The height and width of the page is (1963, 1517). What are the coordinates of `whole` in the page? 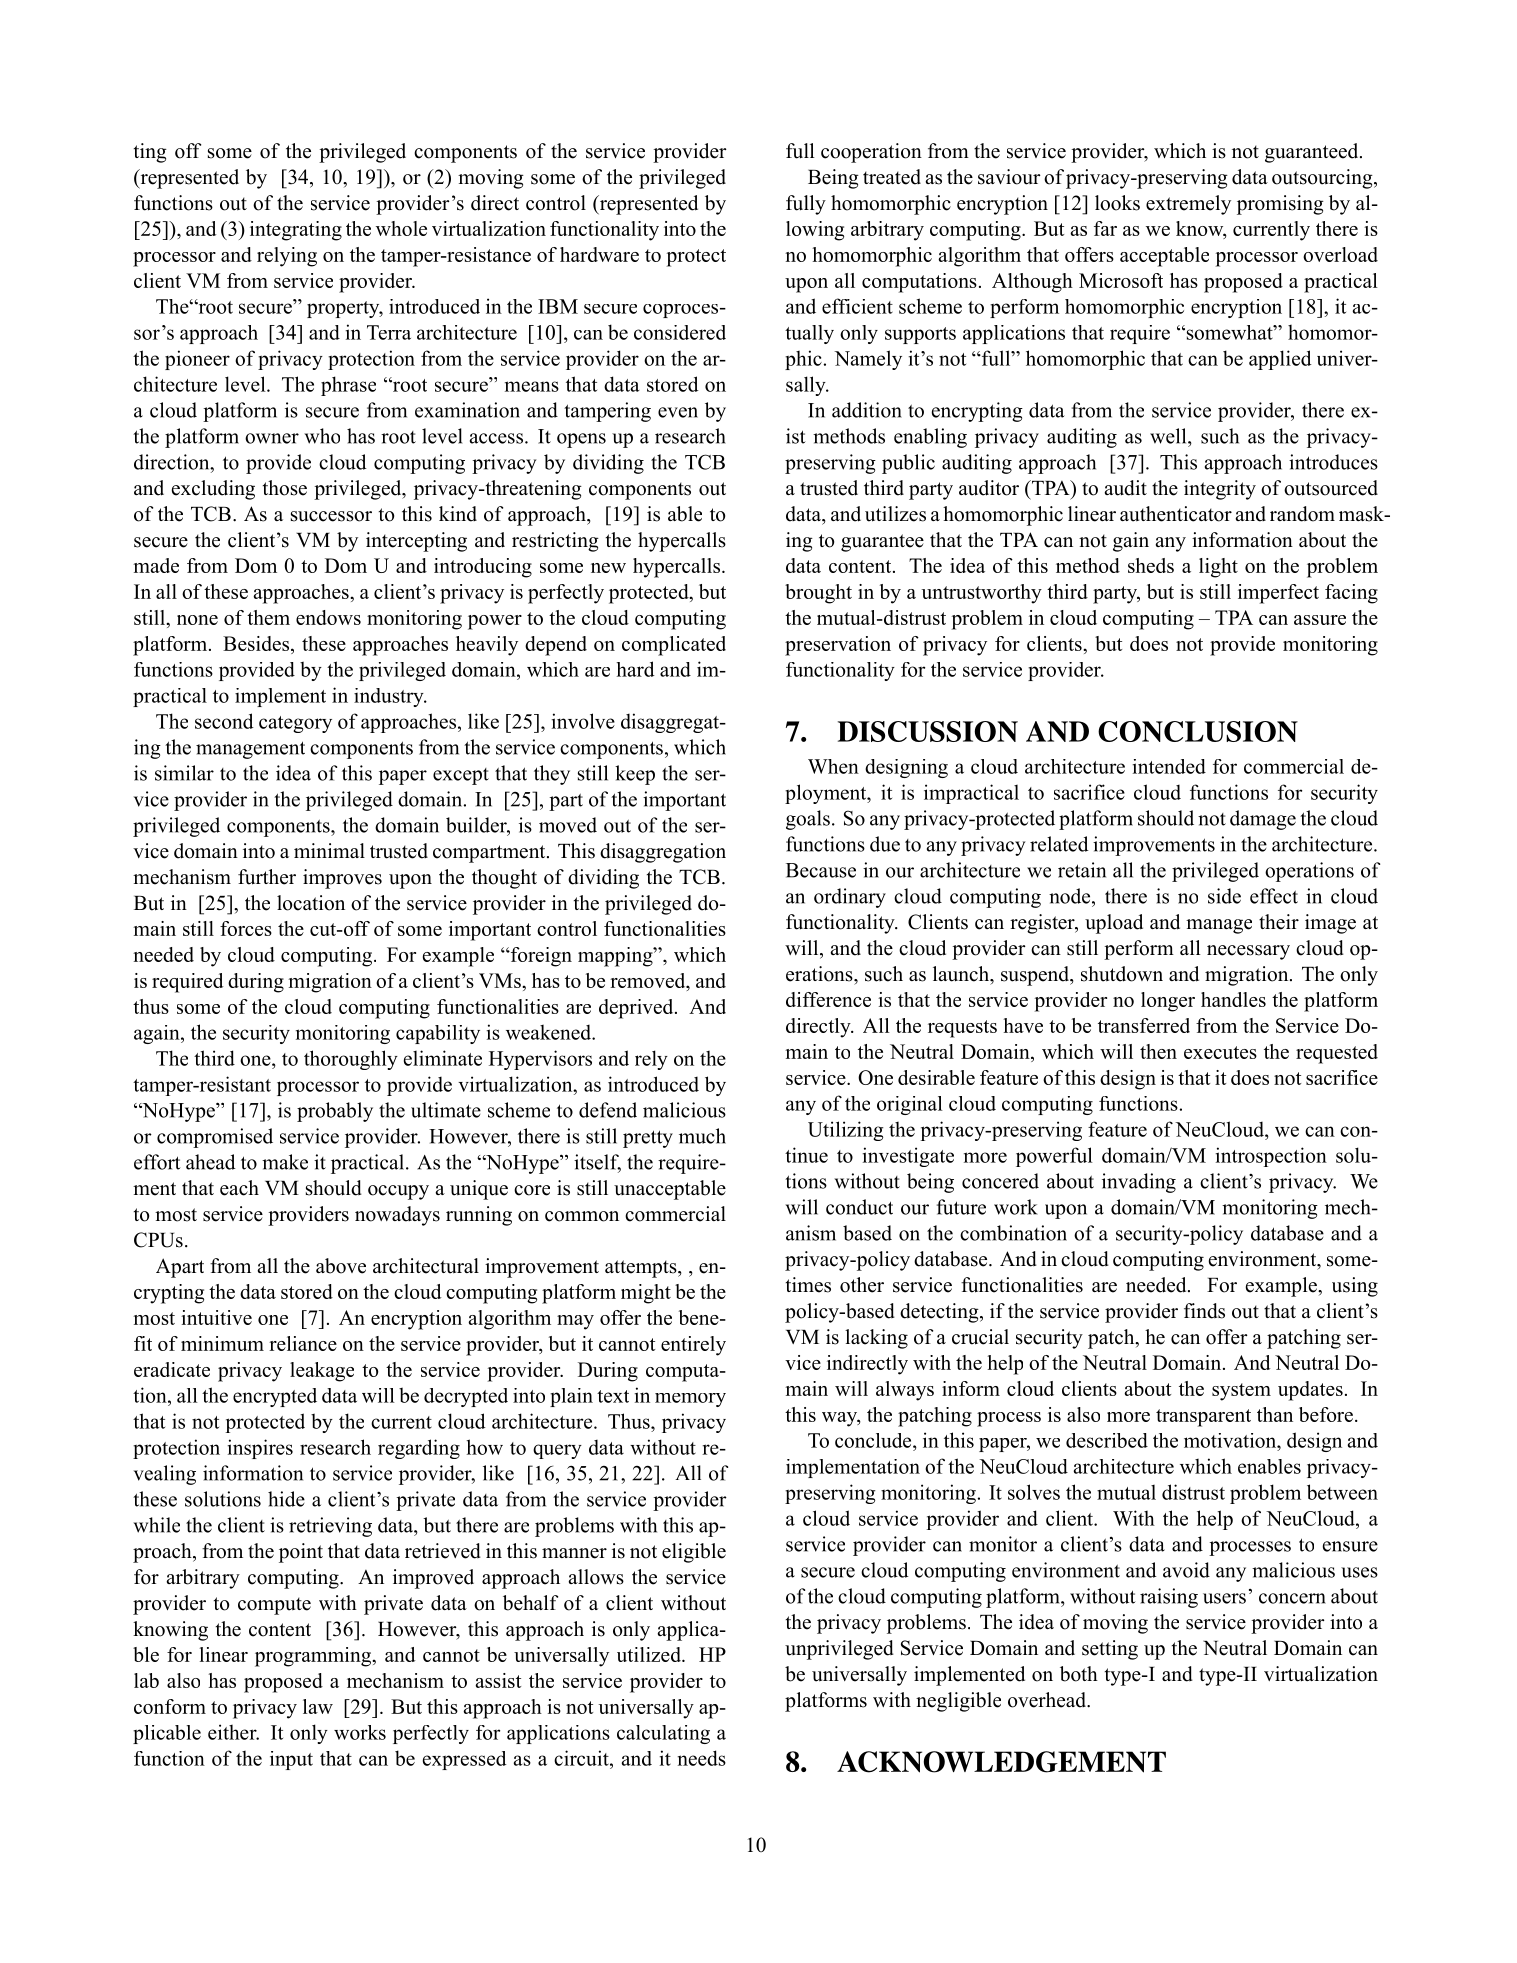 It's located at (401, 228).
